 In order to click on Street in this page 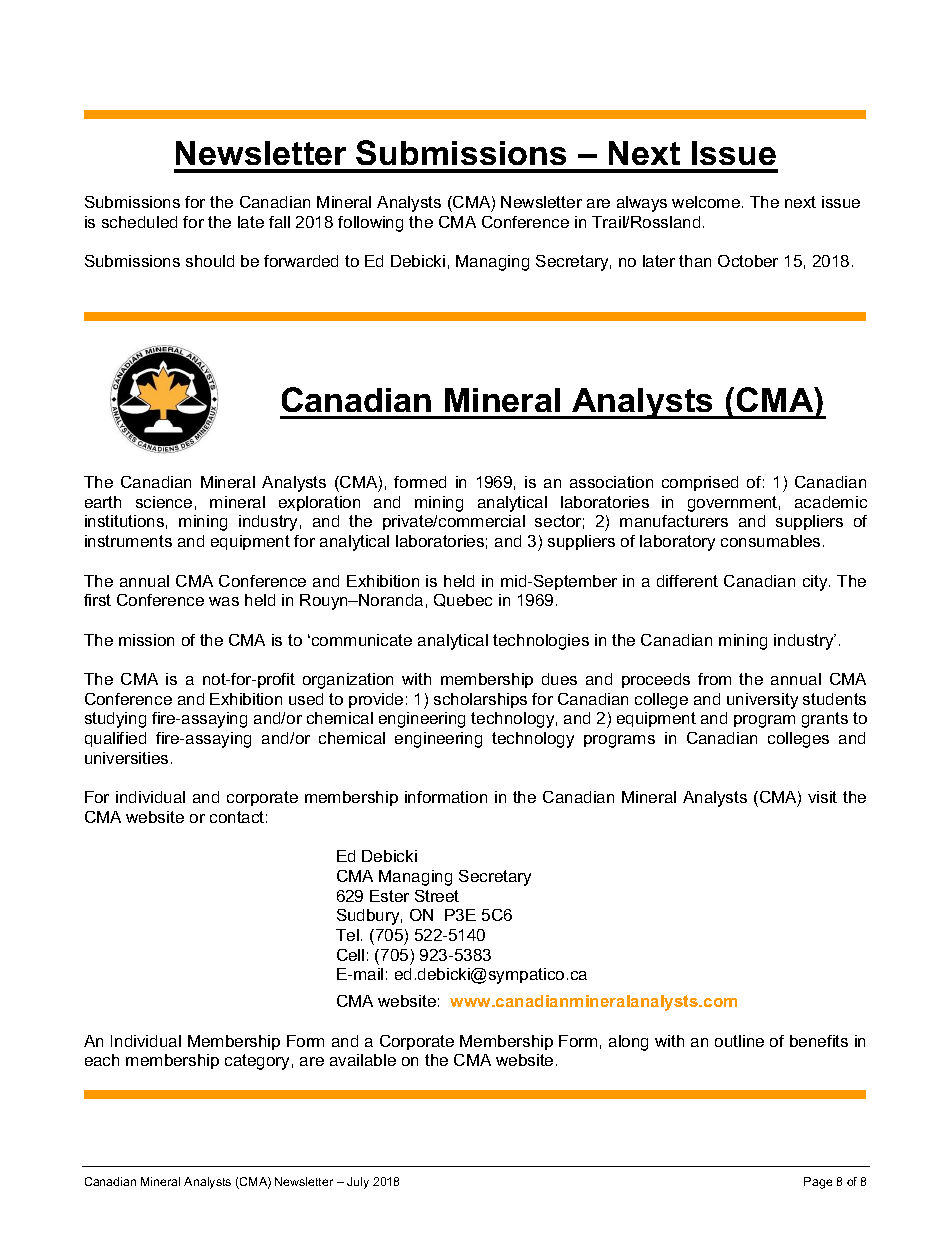, I will do `click(437, 896)`.
